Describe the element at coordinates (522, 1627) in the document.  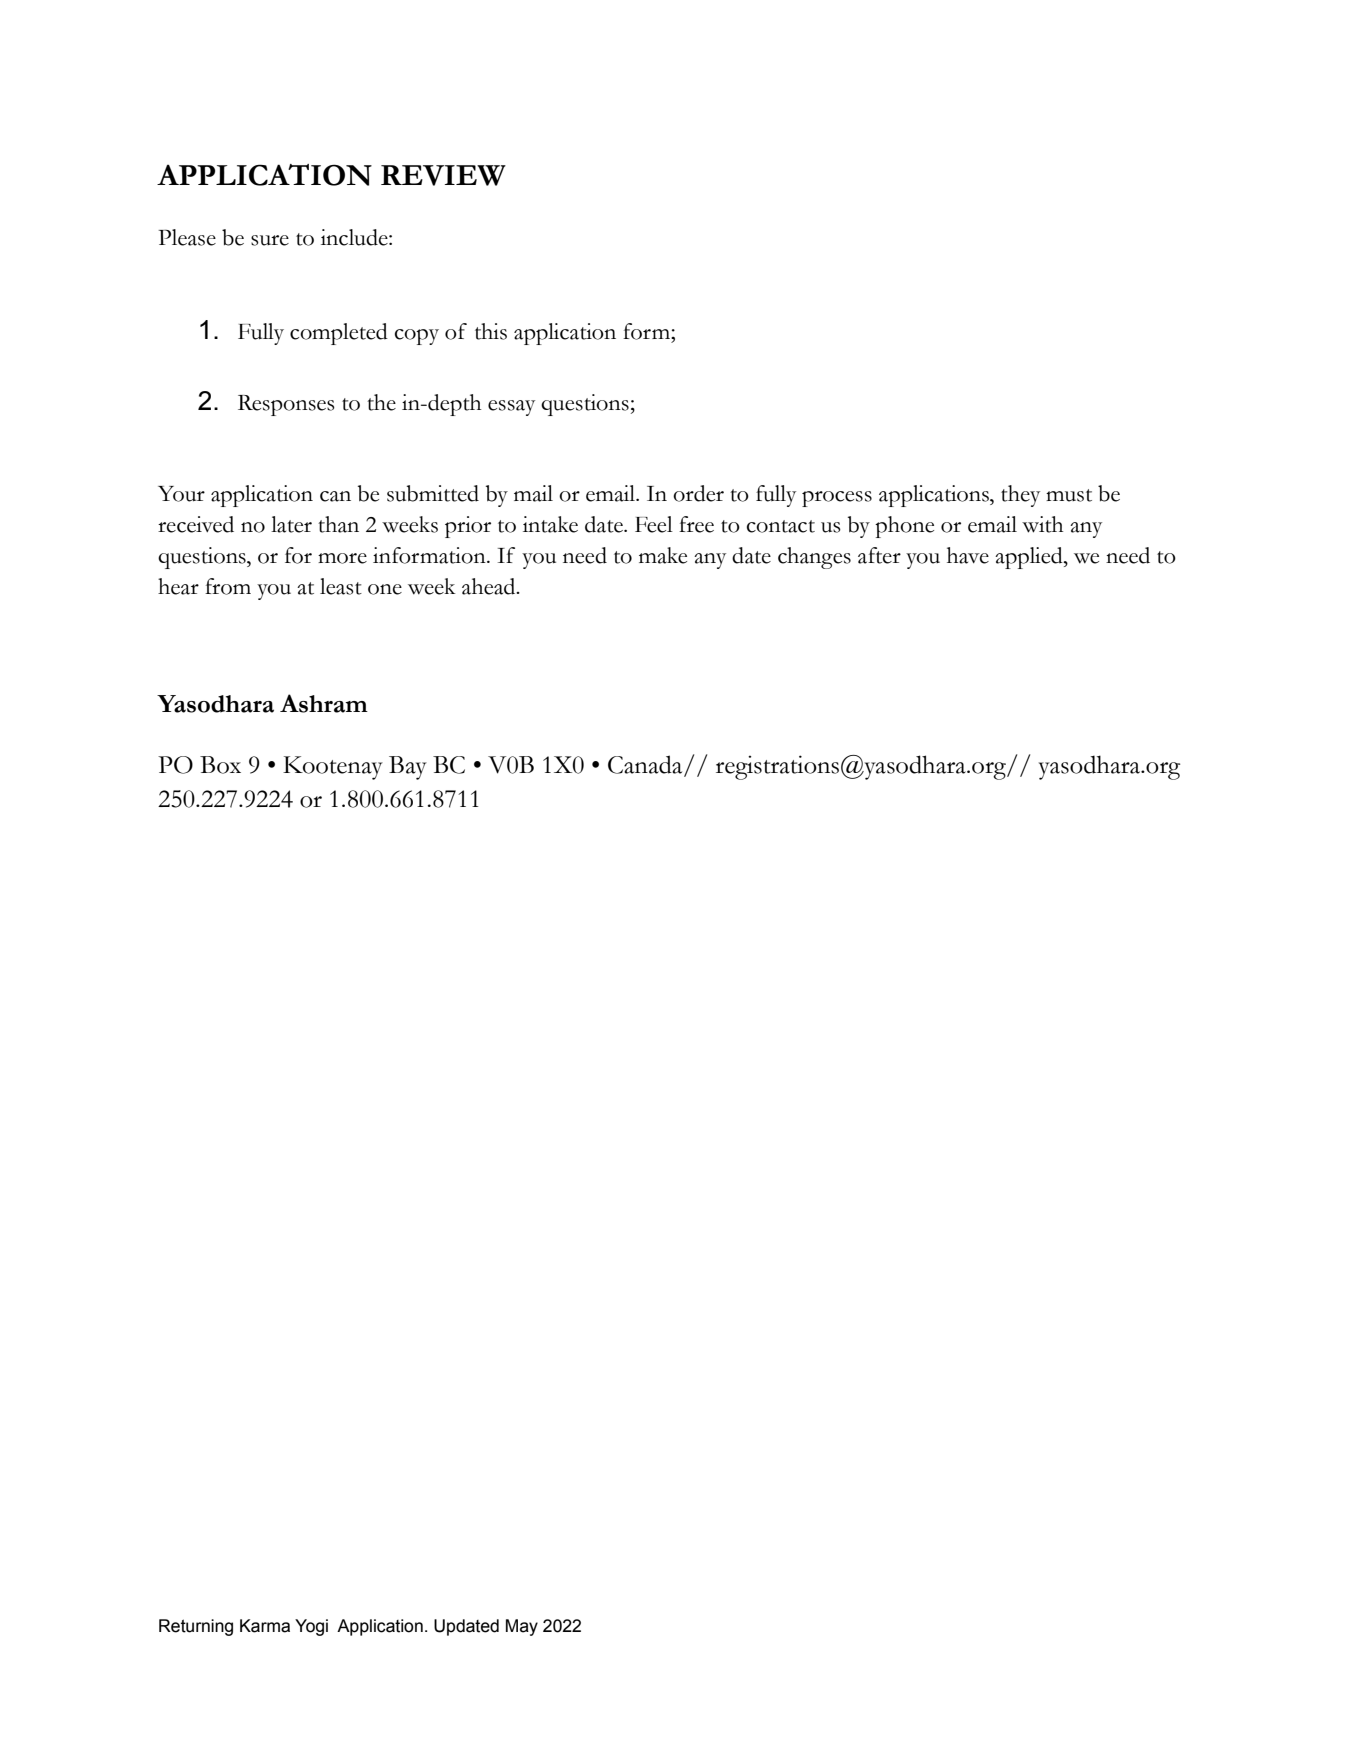
I see `May` at that location.
